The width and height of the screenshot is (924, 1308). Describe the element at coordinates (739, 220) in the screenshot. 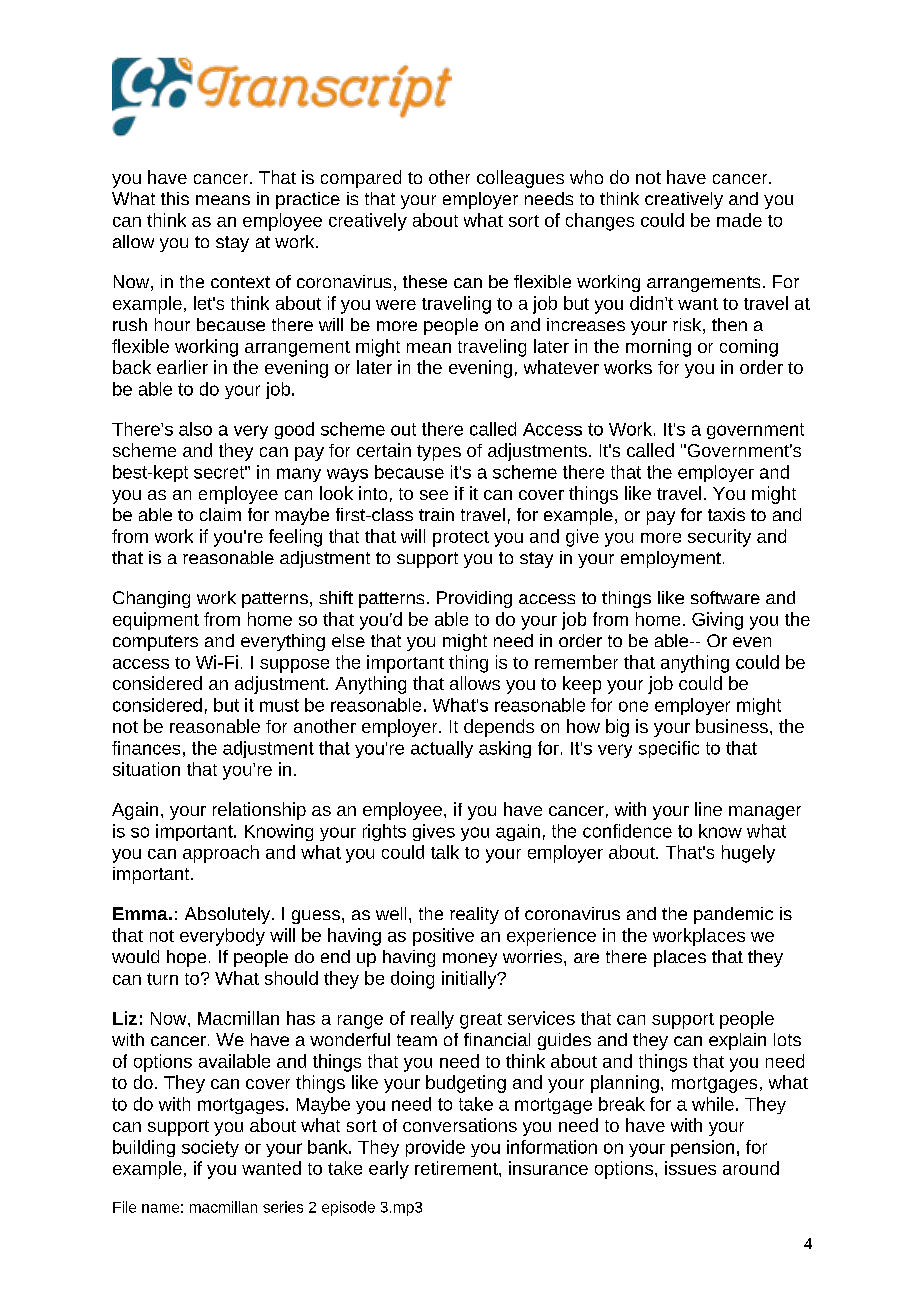

I see `made` at that location.
